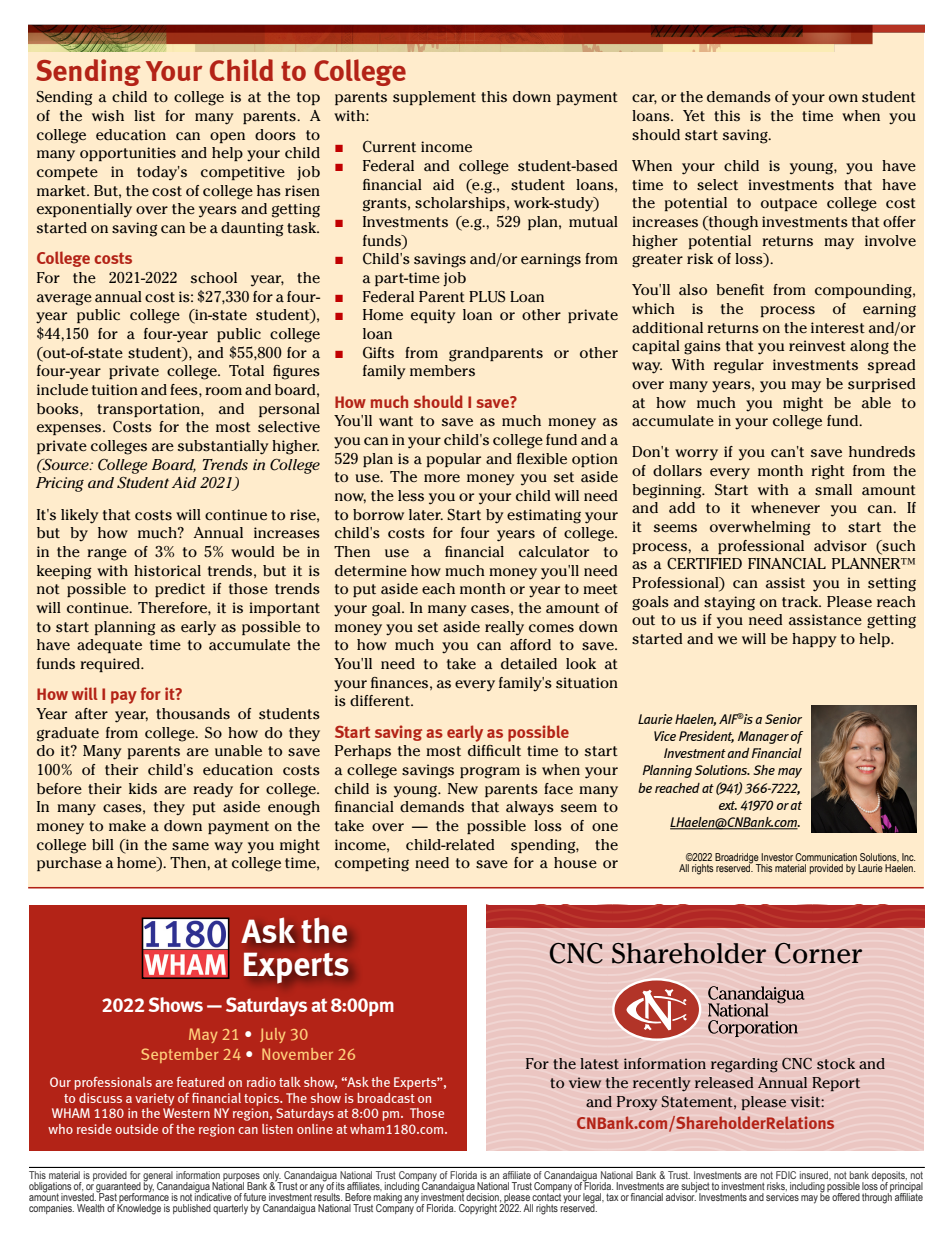 Image resolution: width=952 pixels, height=1233 pixels. What do you see at coordinates (128, 154) in the page?
I see `opportunities` at bounding box center [128, 154].
